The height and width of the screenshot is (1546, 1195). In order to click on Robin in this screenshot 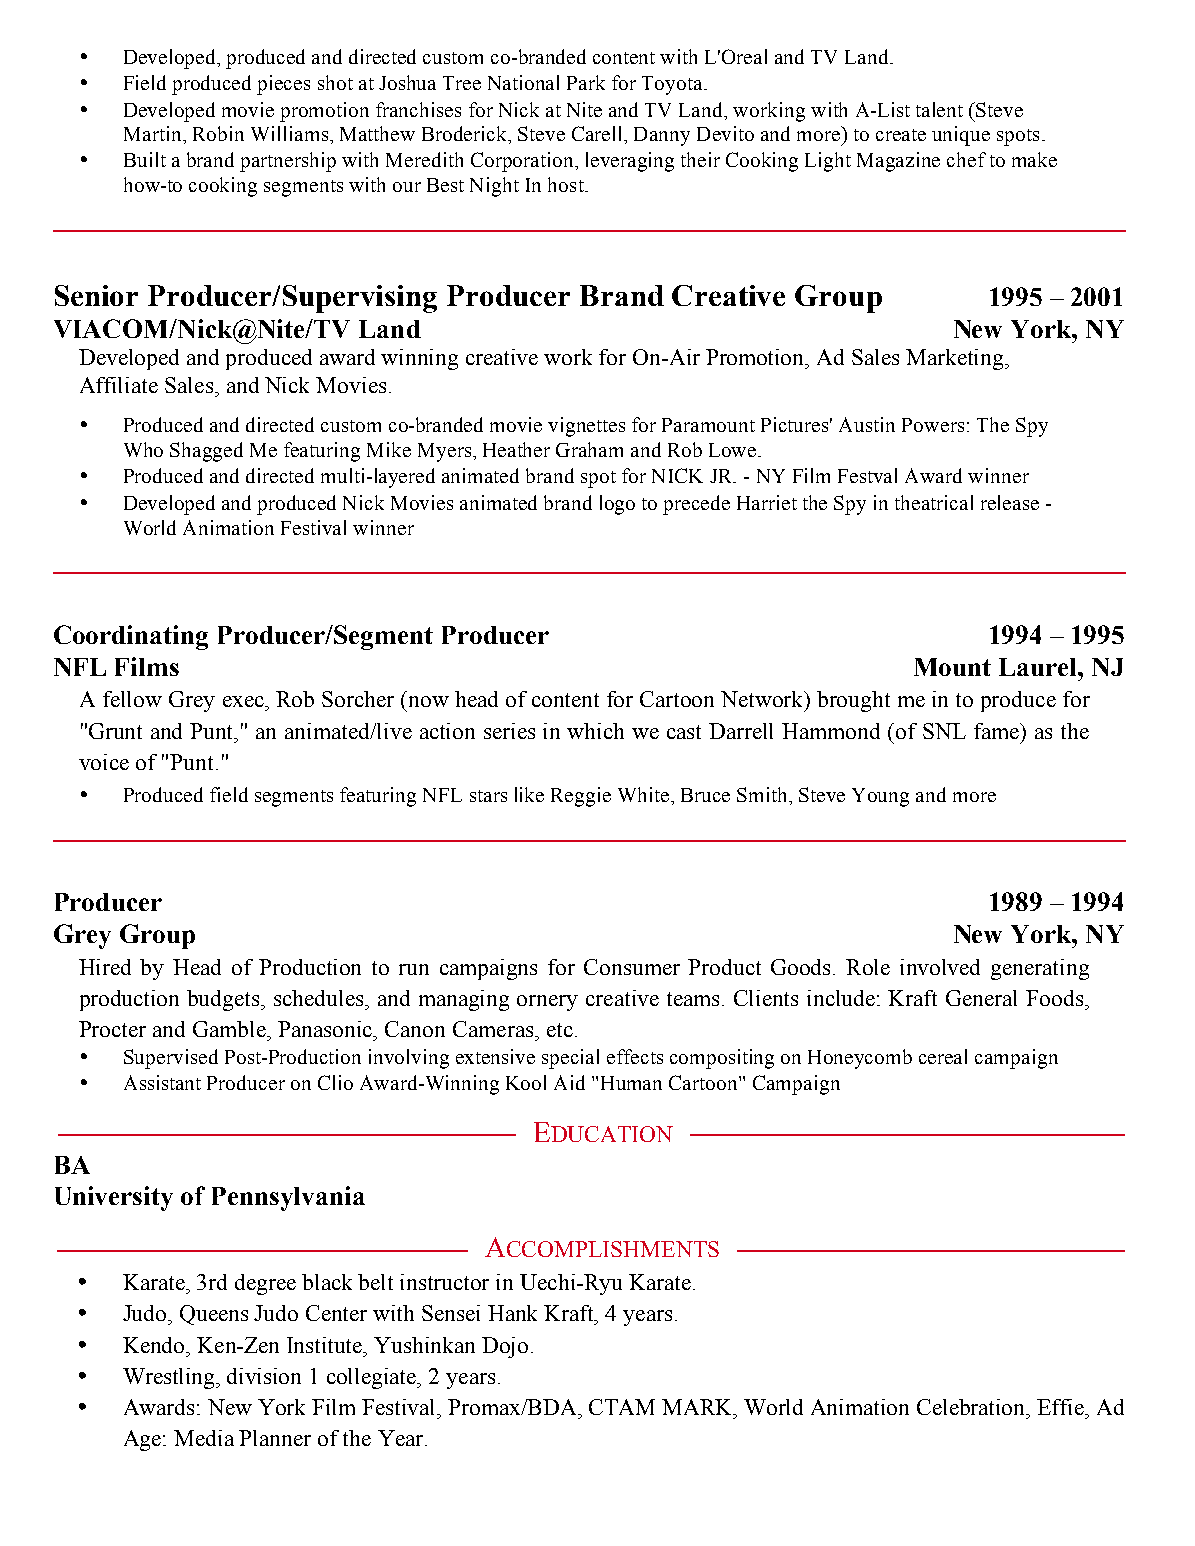, I will do `click(218, 133)`.
